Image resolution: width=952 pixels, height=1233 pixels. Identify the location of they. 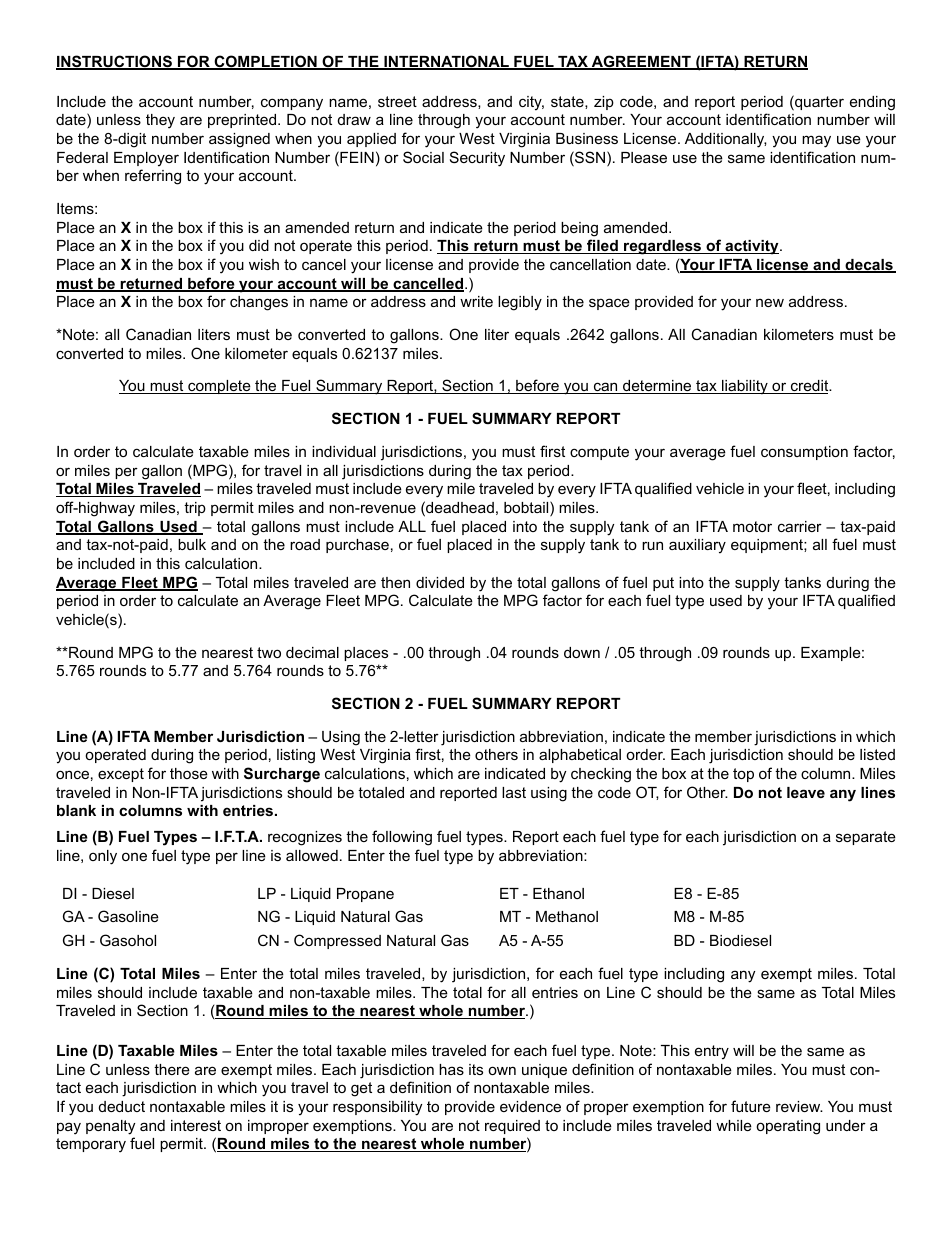
(160, 121).
